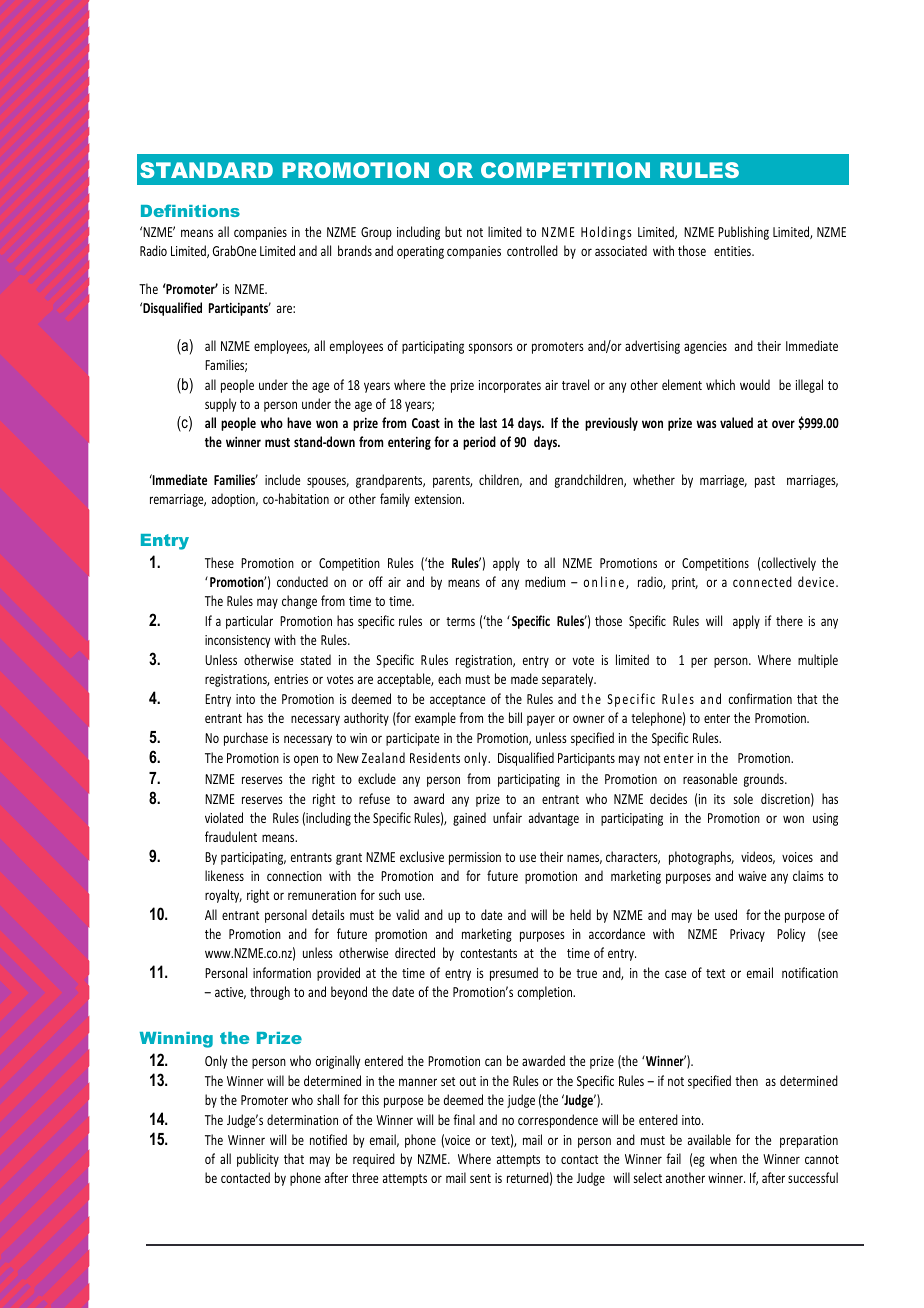  I want to click on controlled, so click(532, 250).
